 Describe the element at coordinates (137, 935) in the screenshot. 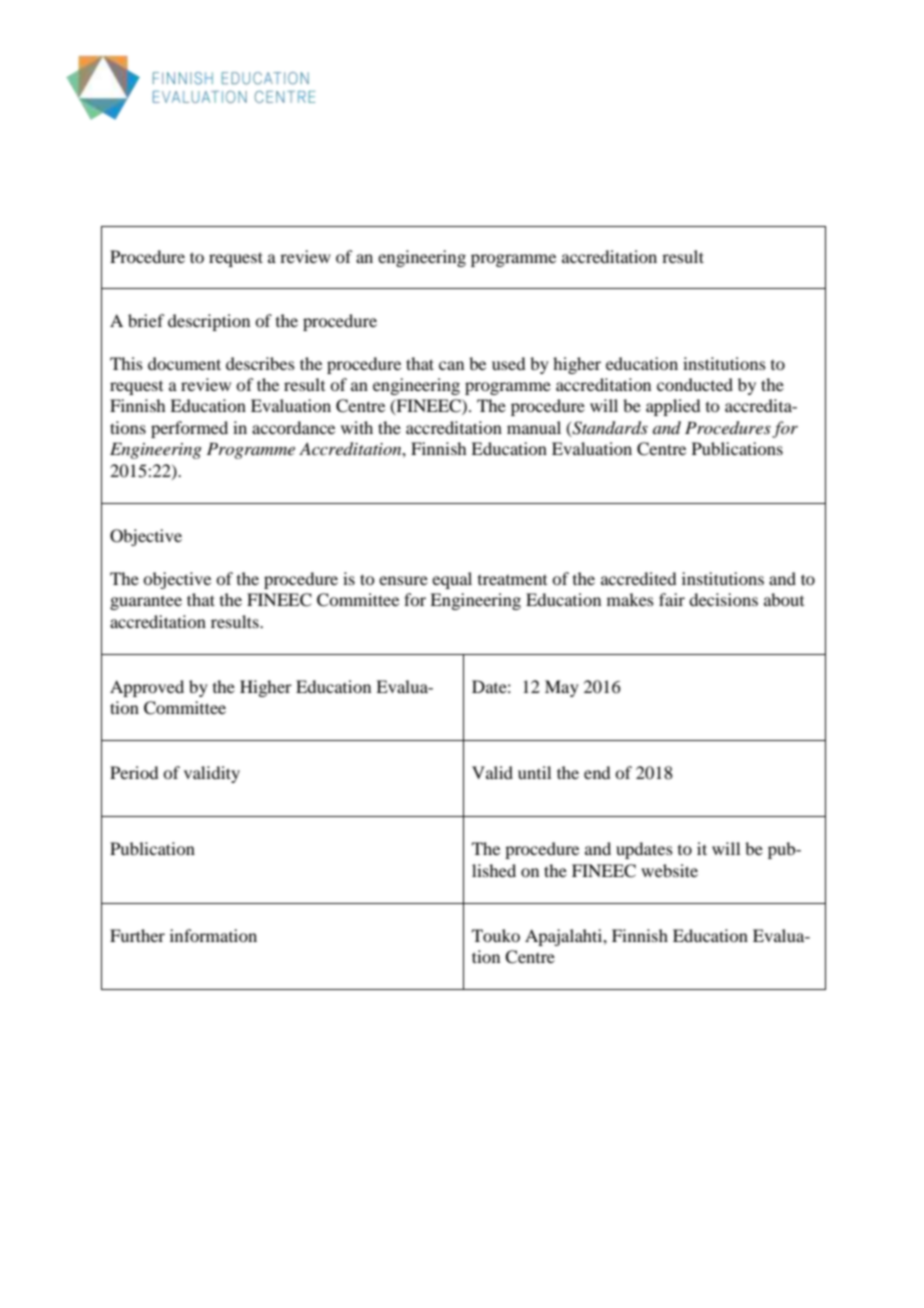

I see `Further` at that location.
